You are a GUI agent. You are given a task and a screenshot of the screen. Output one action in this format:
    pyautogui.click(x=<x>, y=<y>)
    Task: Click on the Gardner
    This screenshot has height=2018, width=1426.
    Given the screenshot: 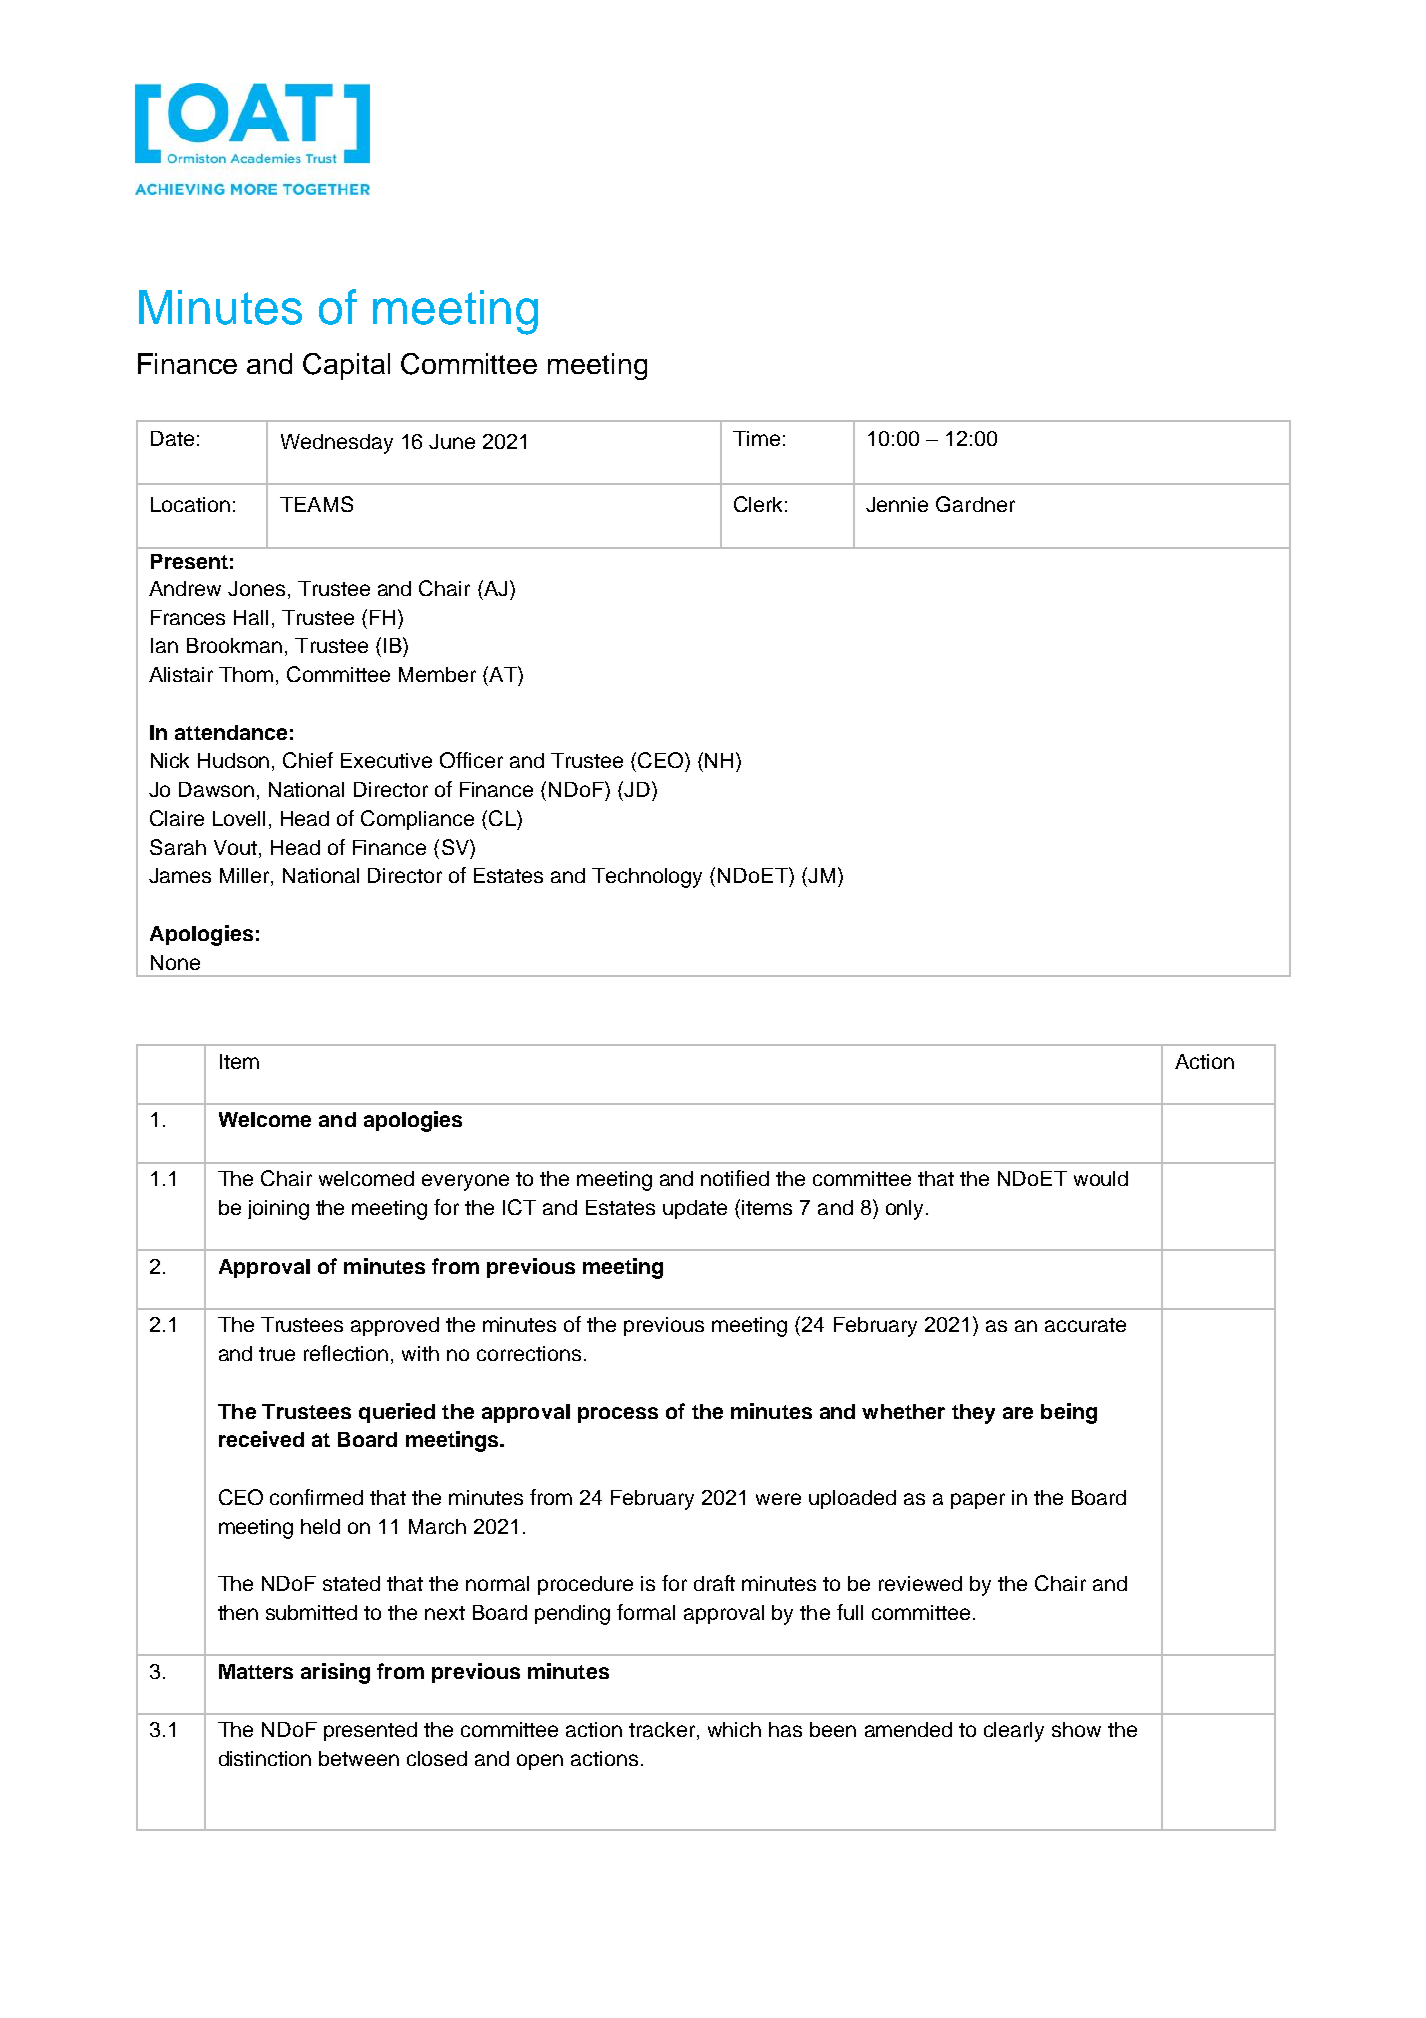 What is the action you would take?
    pyautogui.click(x=975, y=504)
